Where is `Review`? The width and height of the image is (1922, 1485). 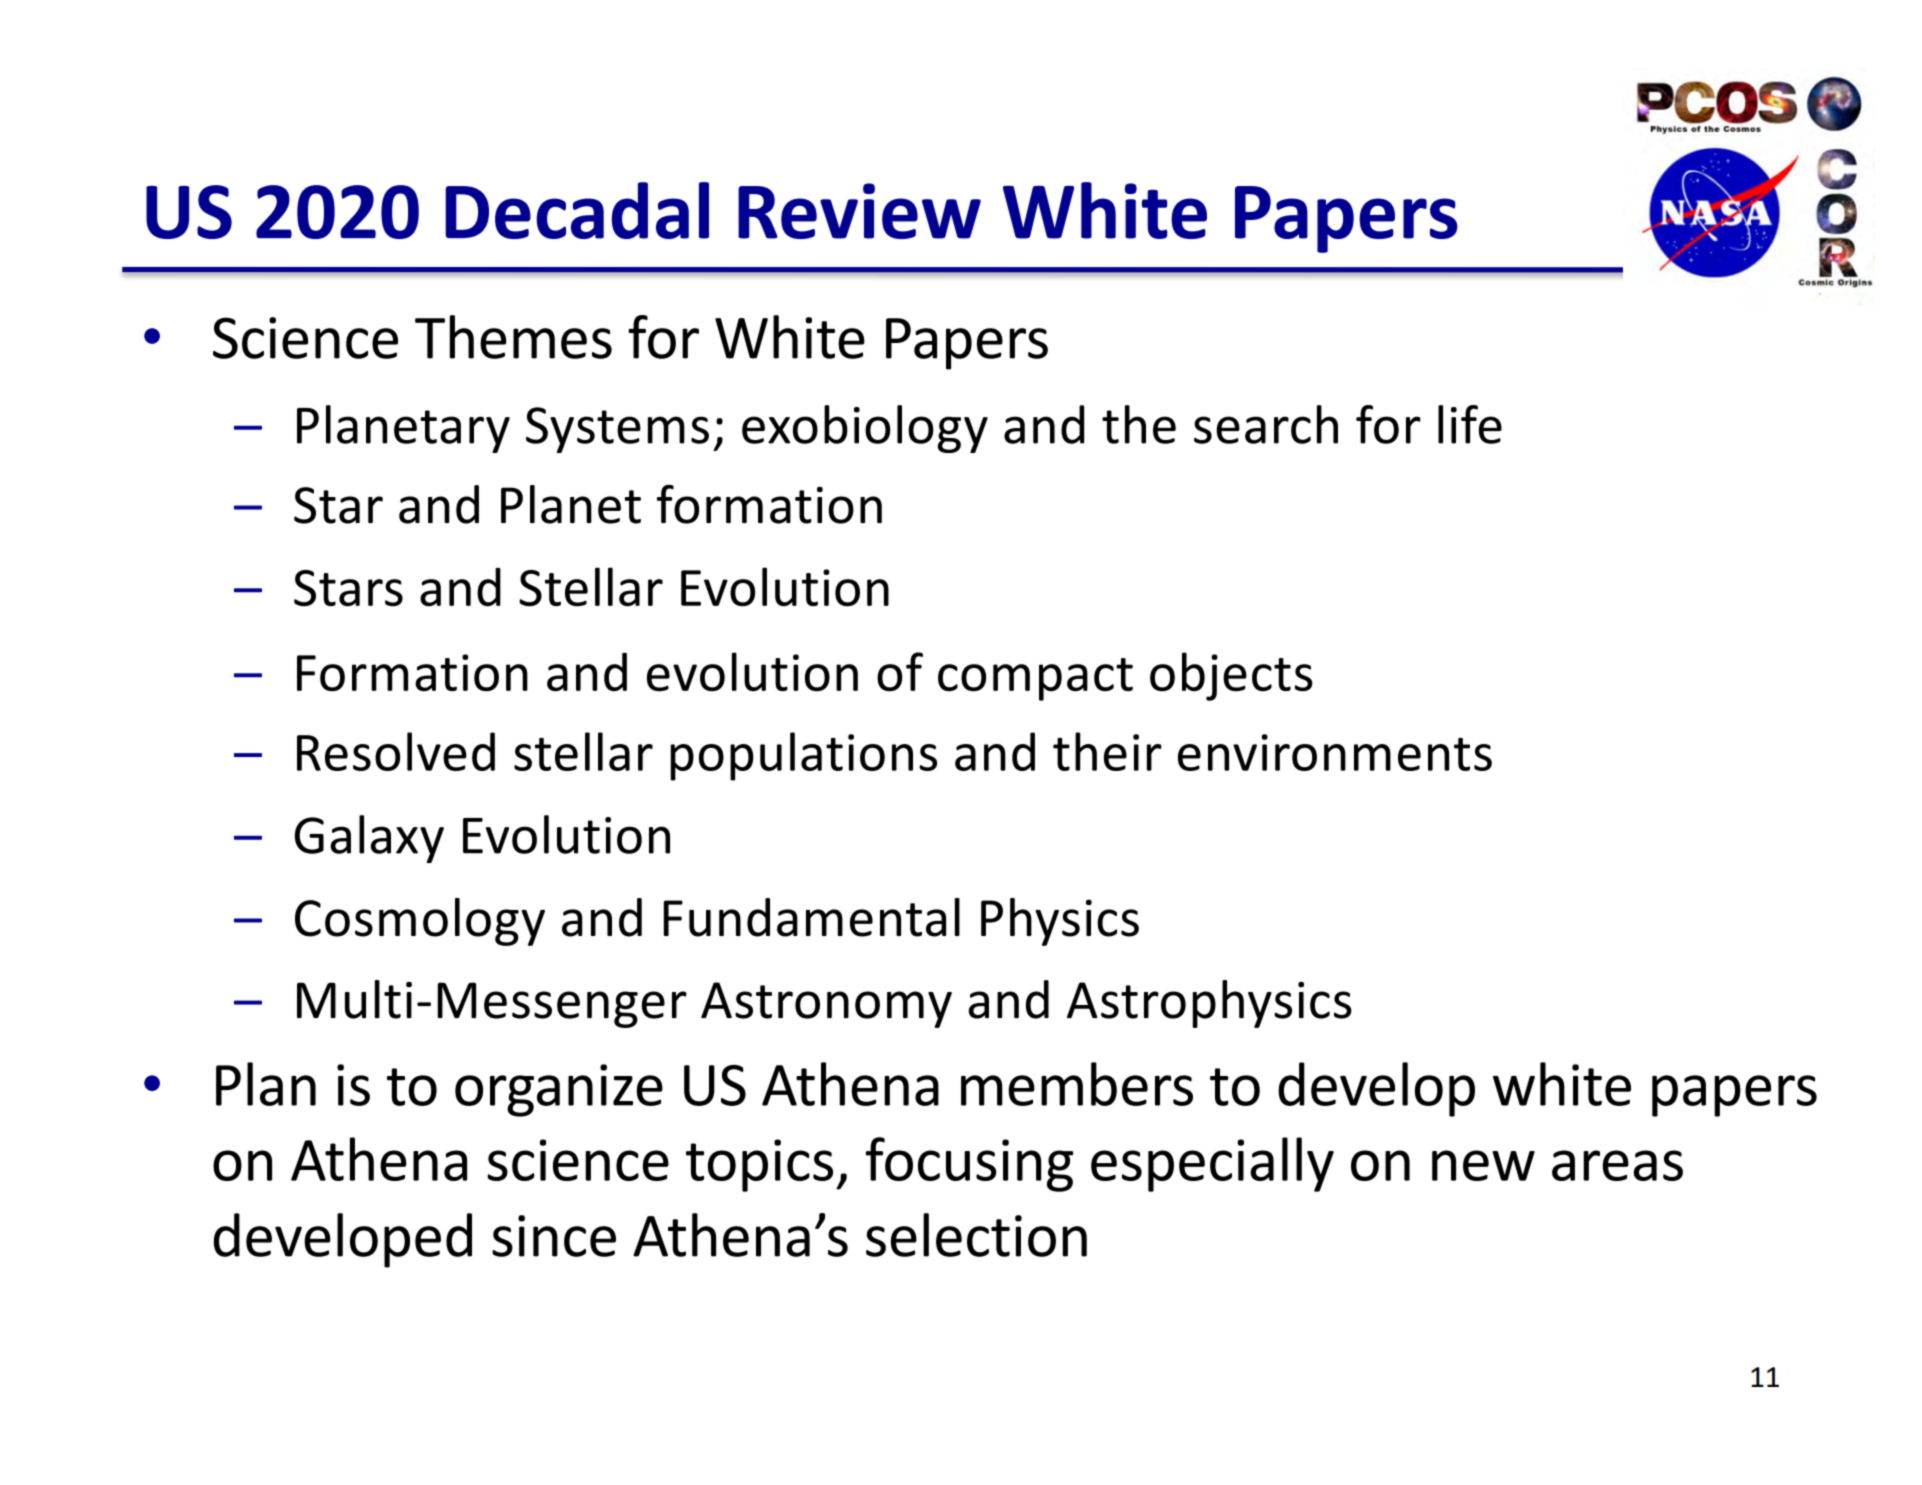 Review is located at coordinates (859, 211).
